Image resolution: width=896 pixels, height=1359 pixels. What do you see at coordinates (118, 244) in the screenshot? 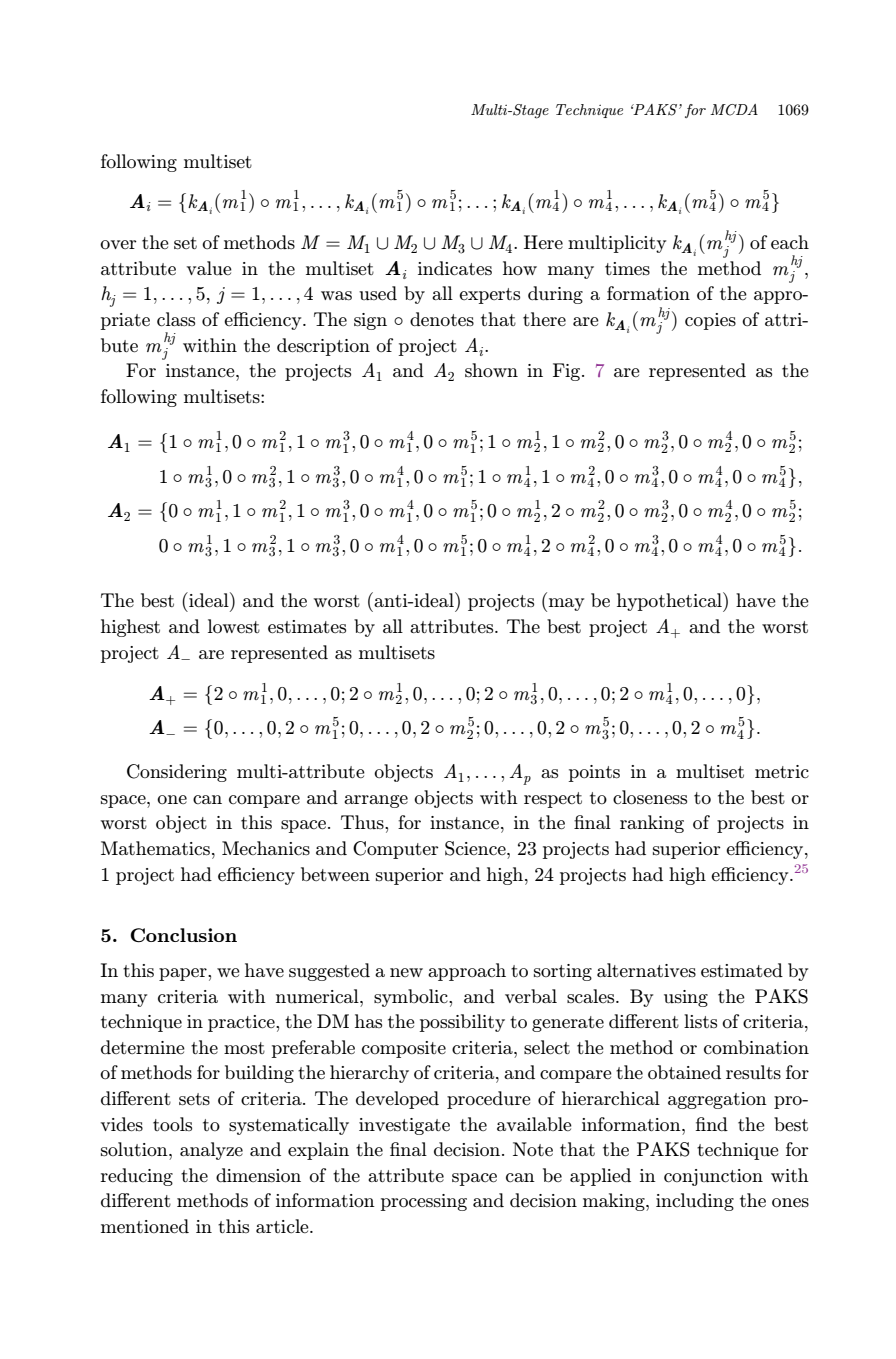
I see `over` at bounding box center [118, 244].
